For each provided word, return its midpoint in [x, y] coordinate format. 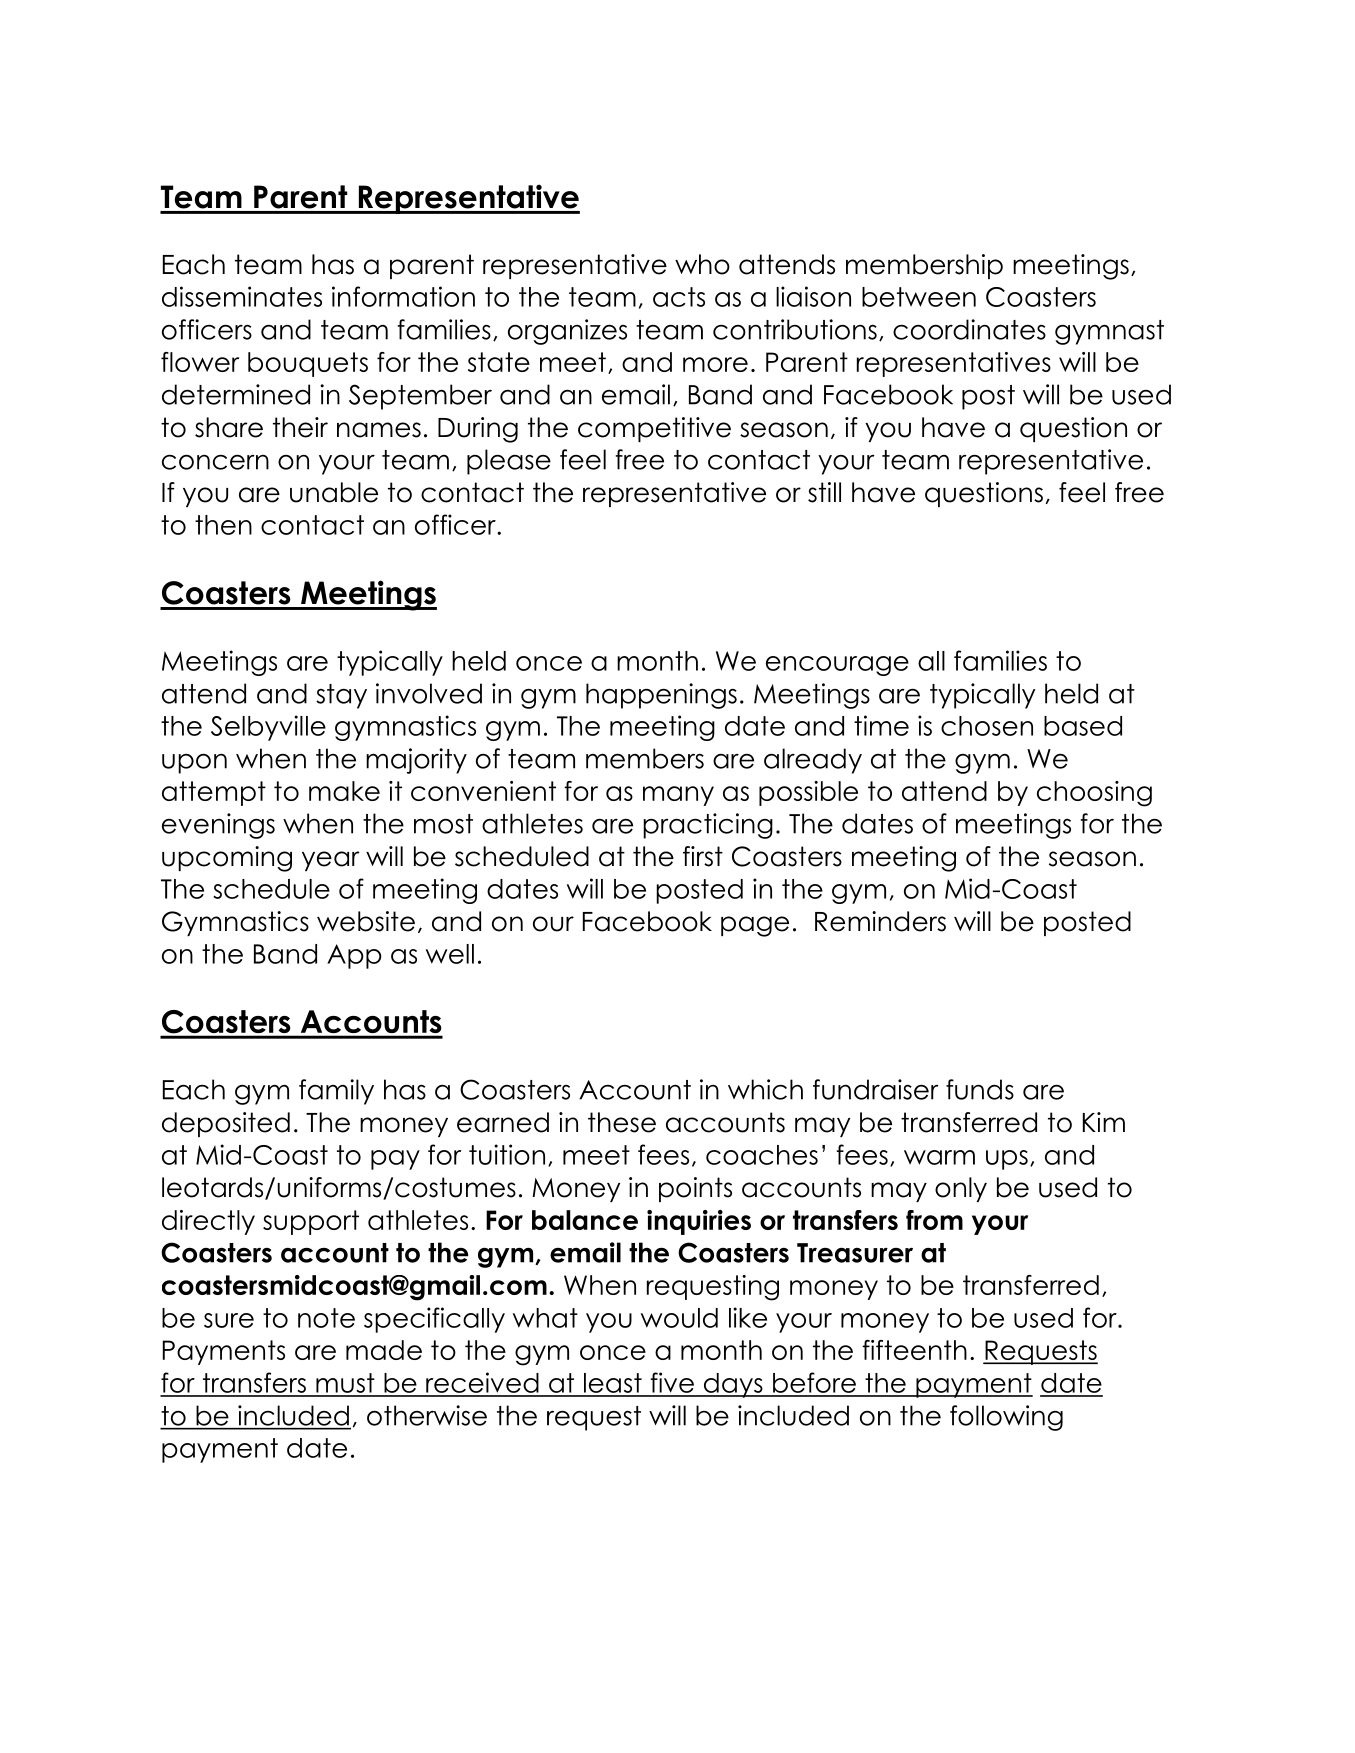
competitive [654, 429]
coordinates [969, 329]
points [695, 1189]
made [384, 1350]
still [824, 492]
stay [341, 696]
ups [1007, 1160]
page [755, 926]
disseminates [242, 296]
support [311, 1222]
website [366, 921]
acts [679, 297]
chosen [987, 726]
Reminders [880, 921]
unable [334, 492]
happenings [661, 696]
